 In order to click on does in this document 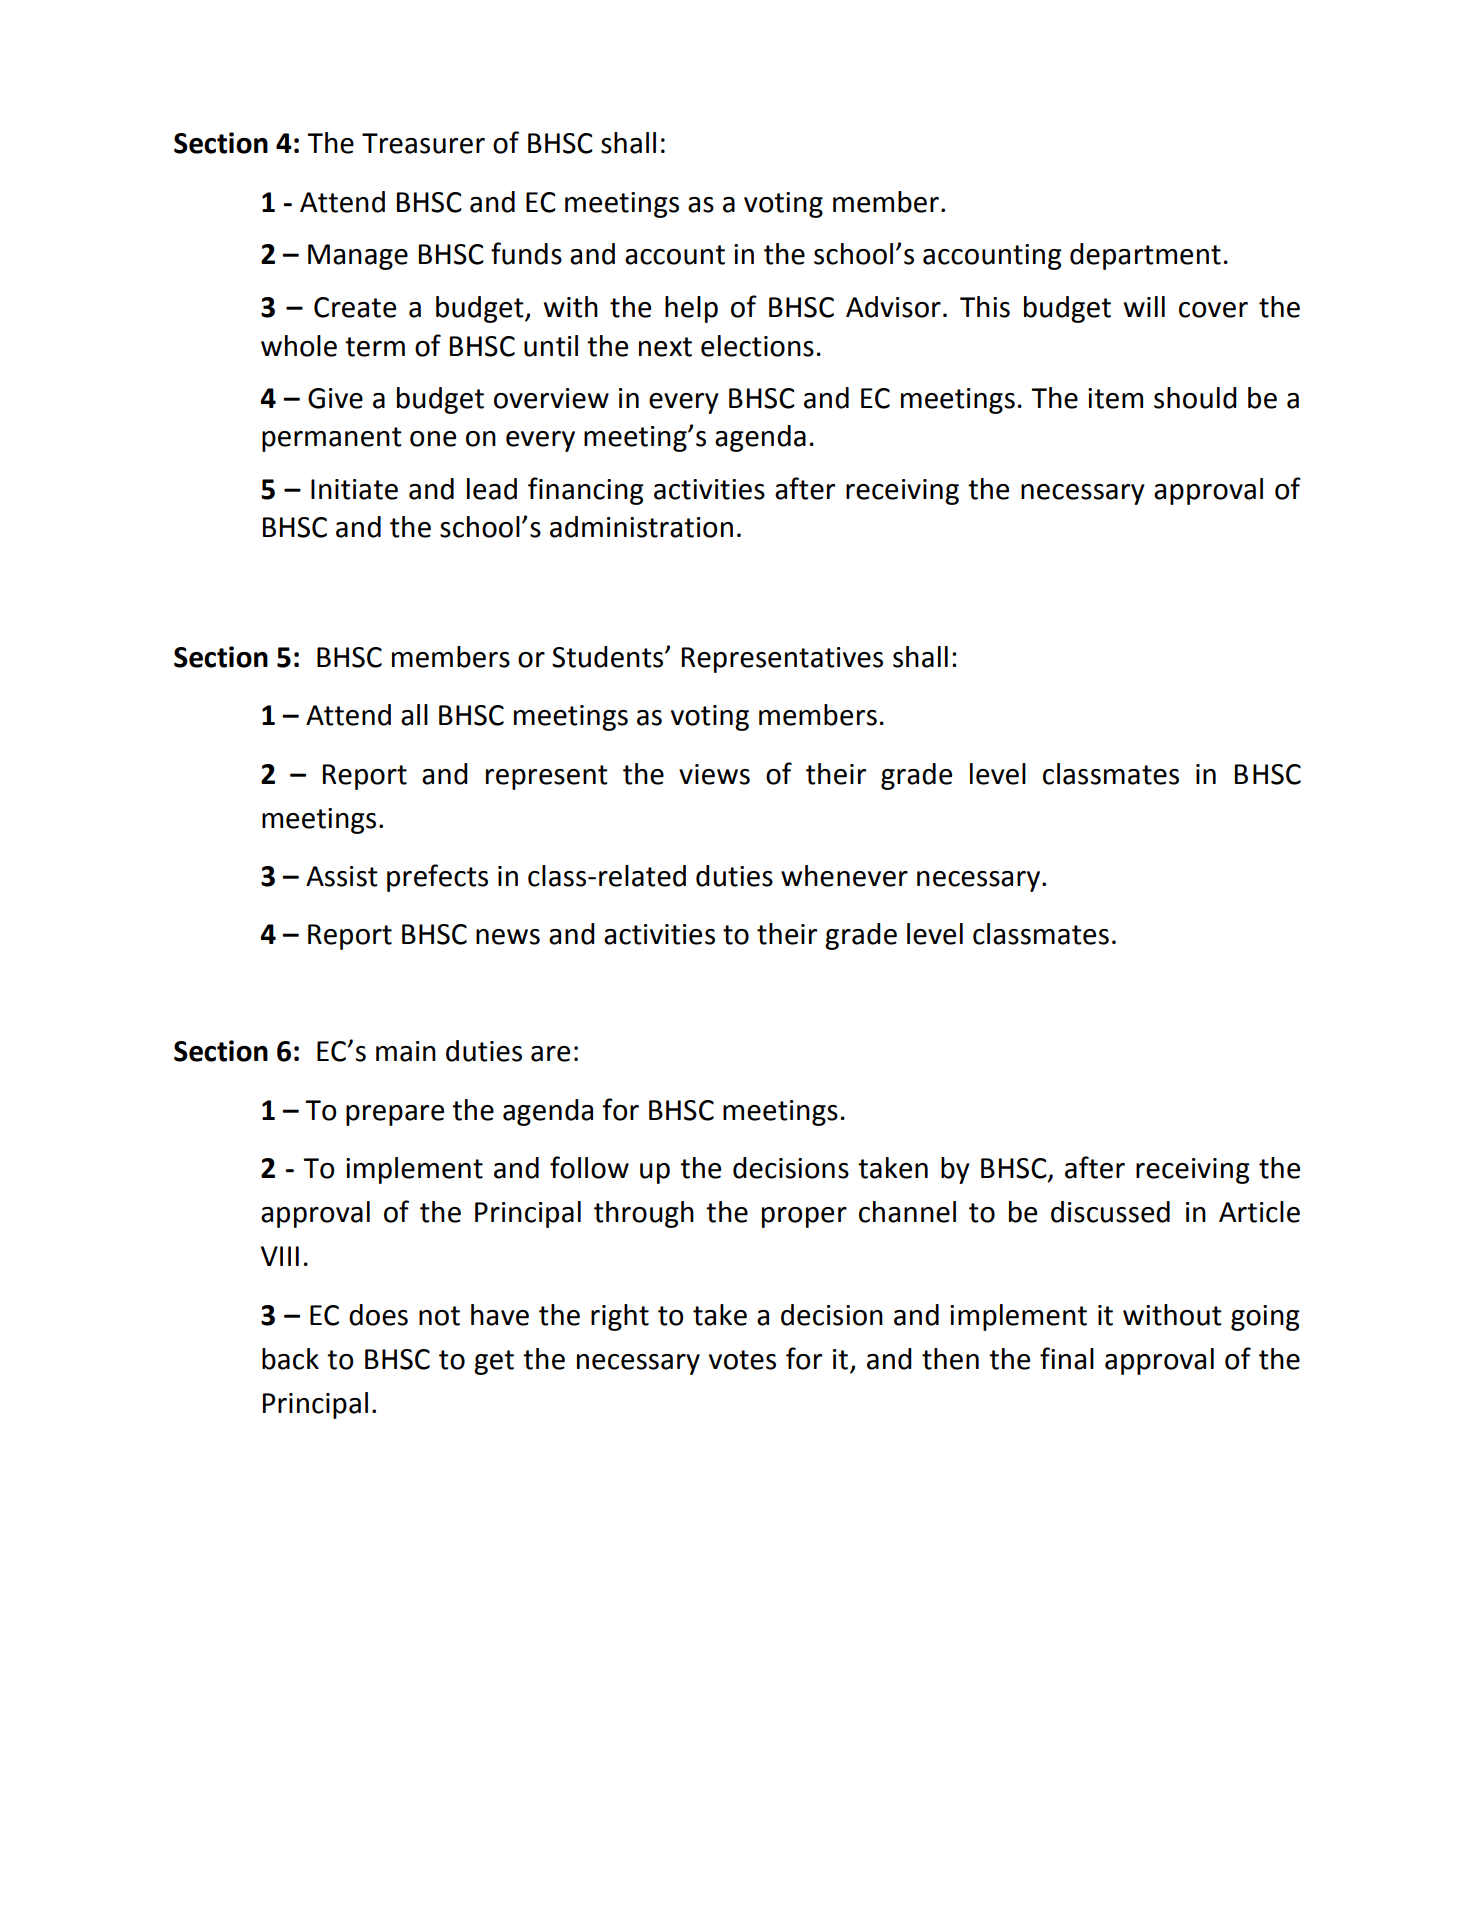, I will do `click(378, 1315)`.
